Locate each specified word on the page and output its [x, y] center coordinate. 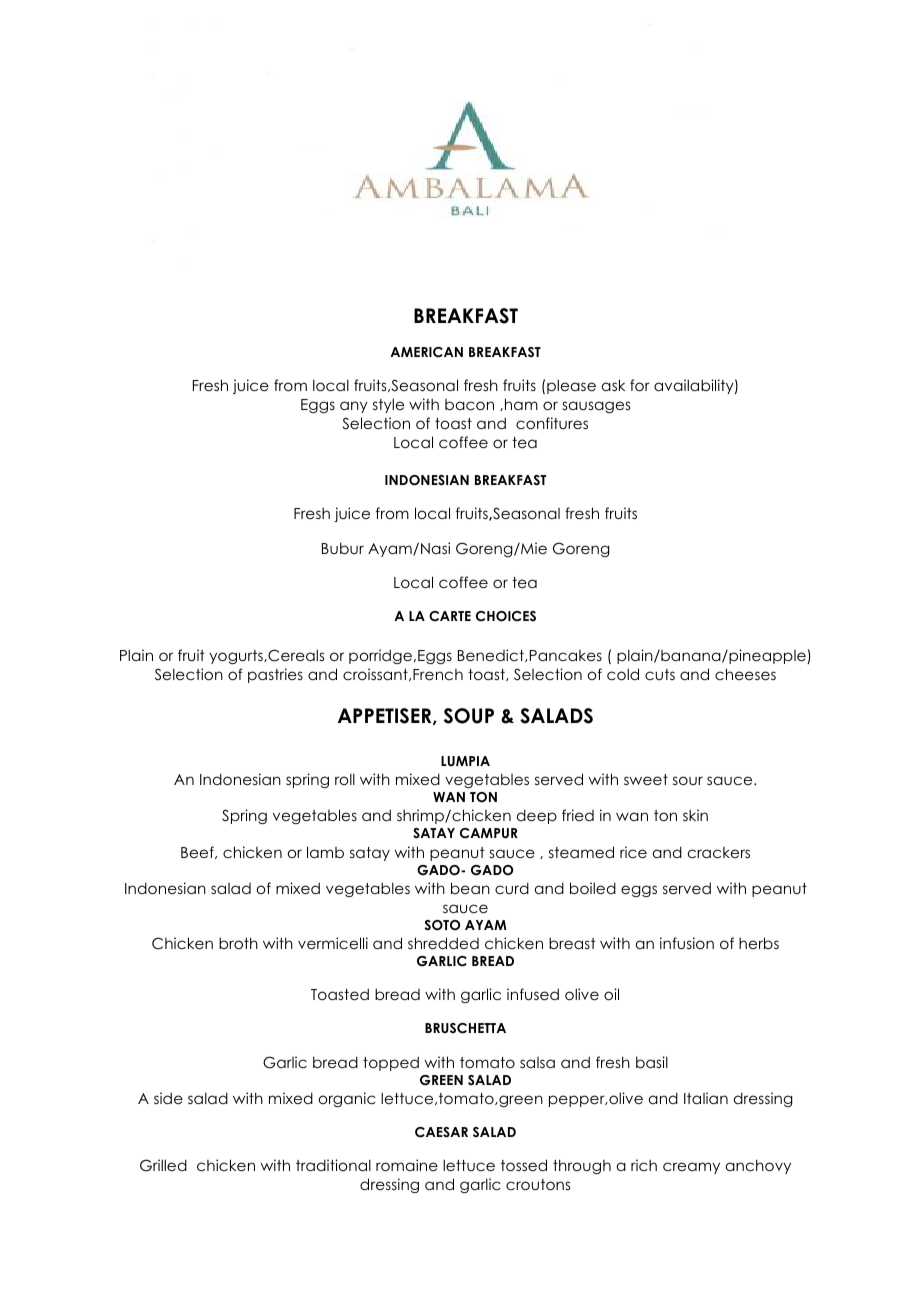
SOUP [469, 716]
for [640, 385]
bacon [469, 404]
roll [345, 779]
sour [688, 780]
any [354, 407]
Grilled [163, 1165]
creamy [691, 1168]
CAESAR [441, 1132]
